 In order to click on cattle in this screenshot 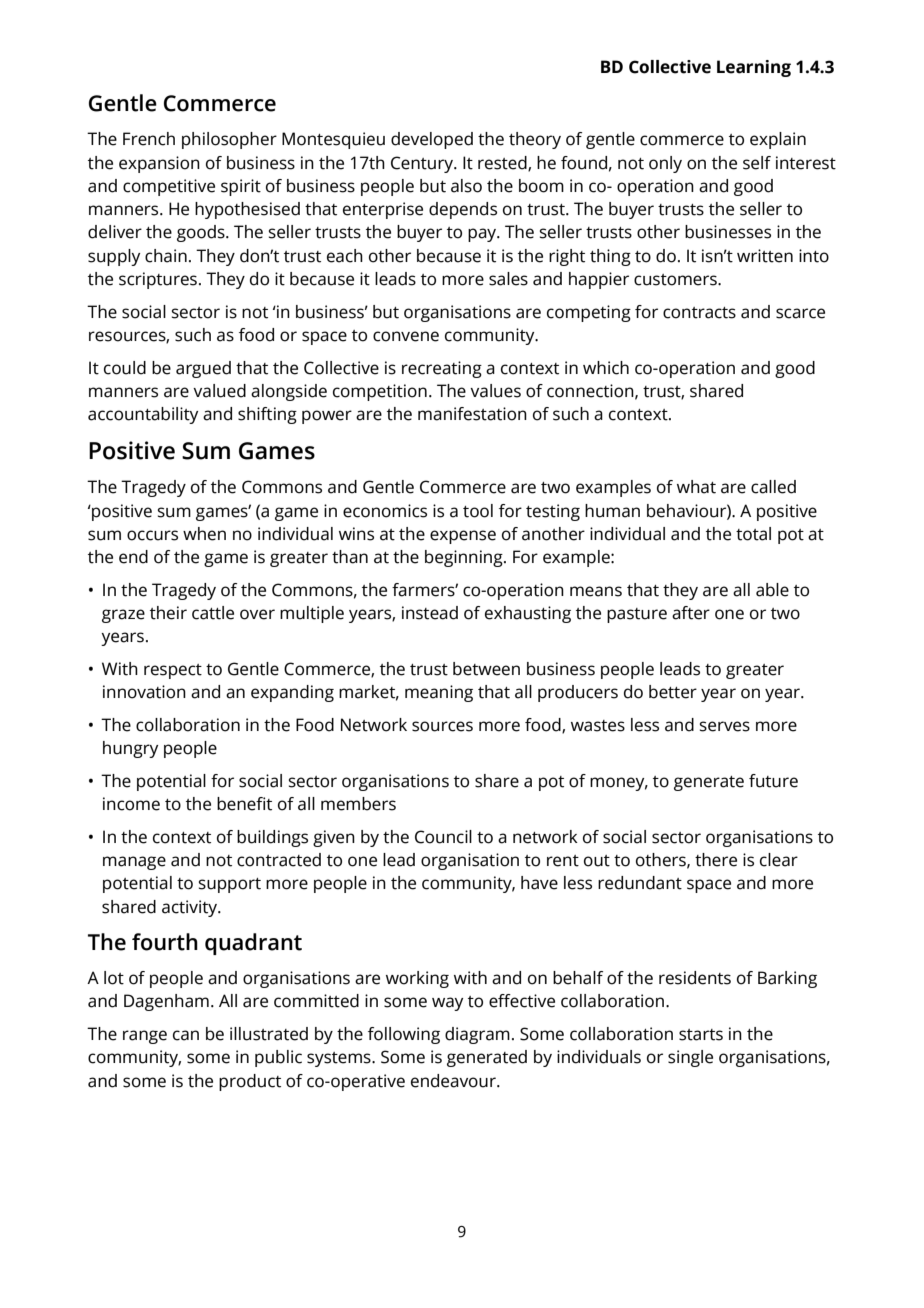, I will do `click(213, 613)`.
